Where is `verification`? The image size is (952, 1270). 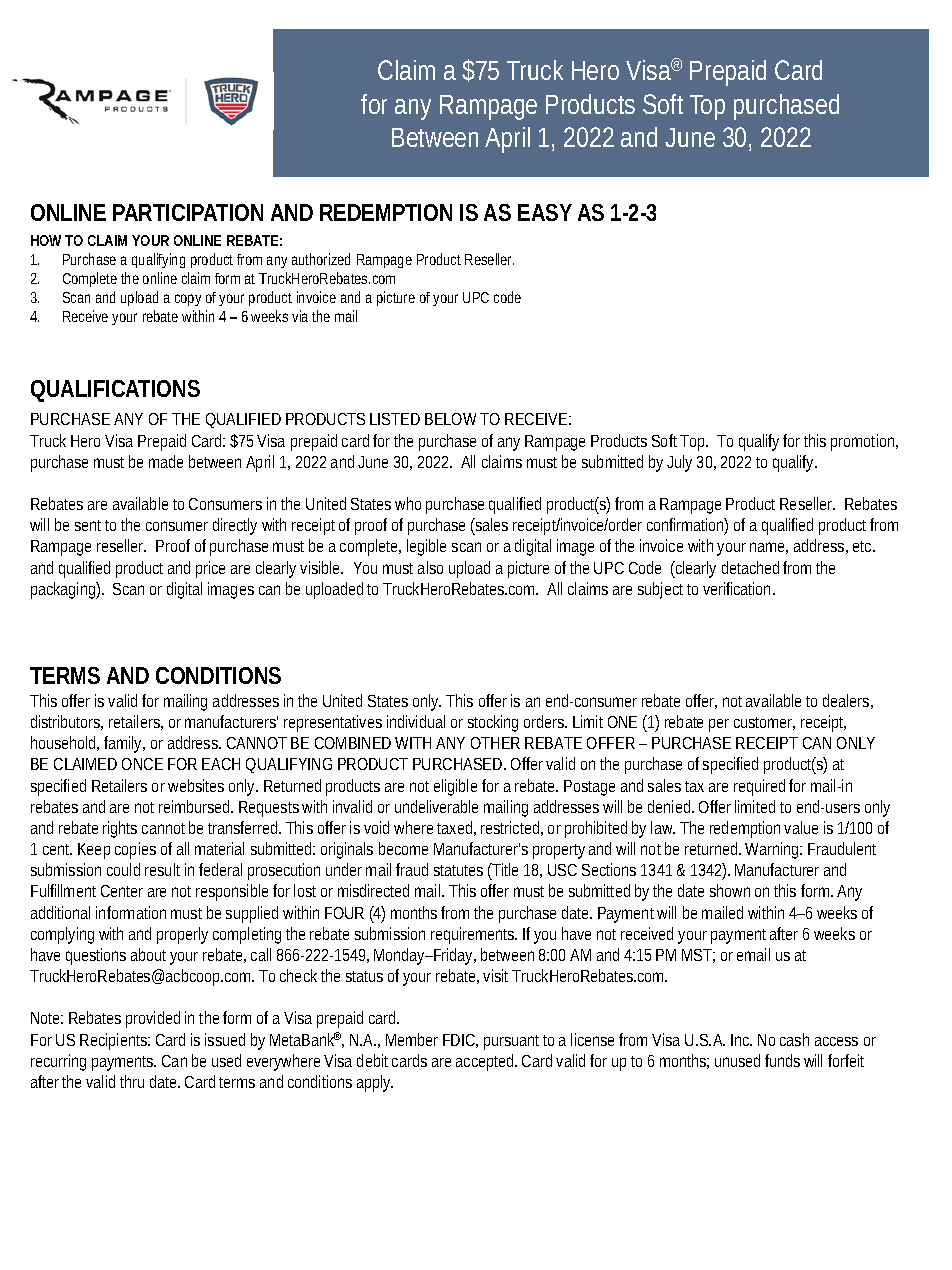
verification is located at coordinates (738, 588).
